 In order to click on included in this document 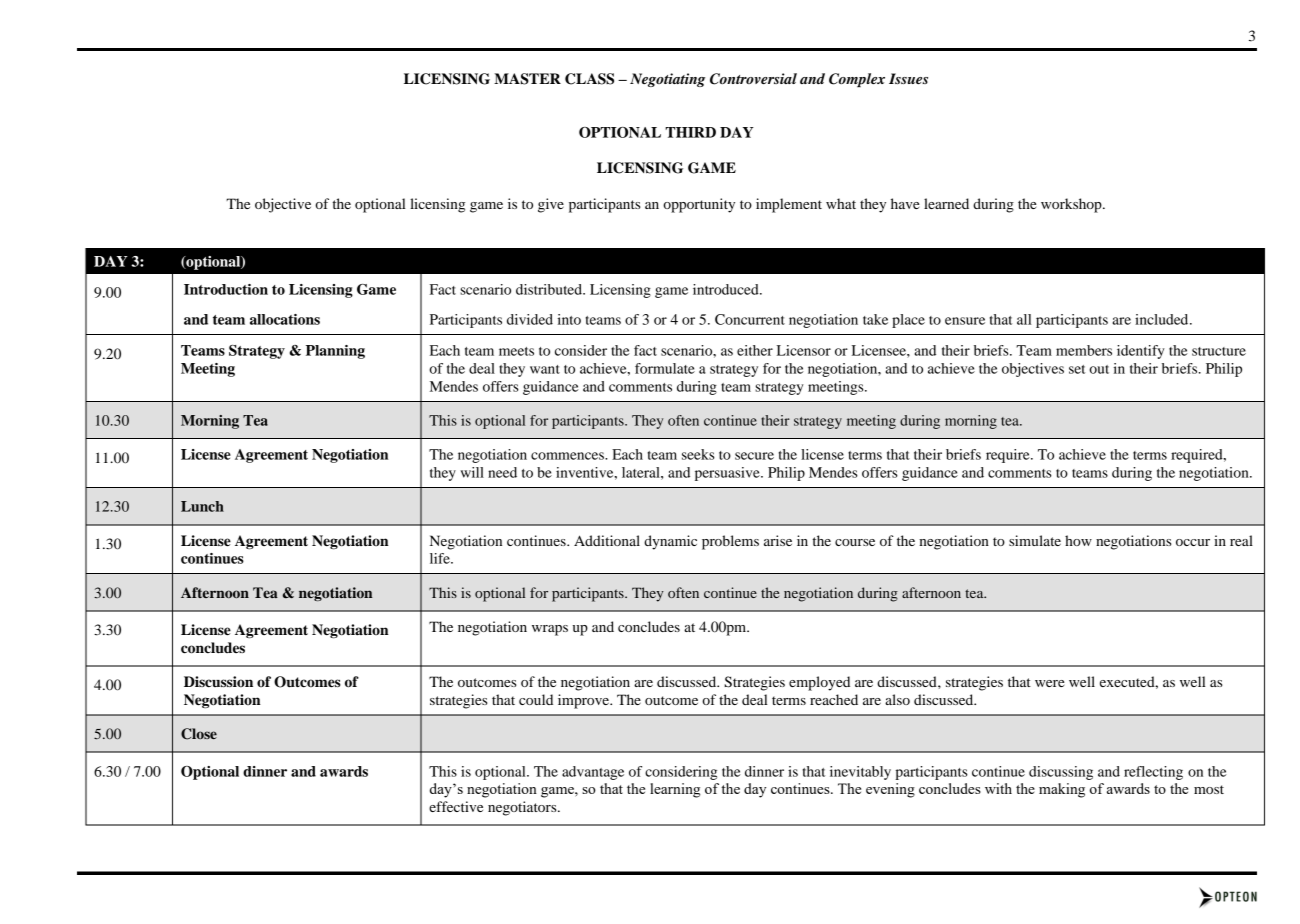, I will do `click(1163, 319)`.
